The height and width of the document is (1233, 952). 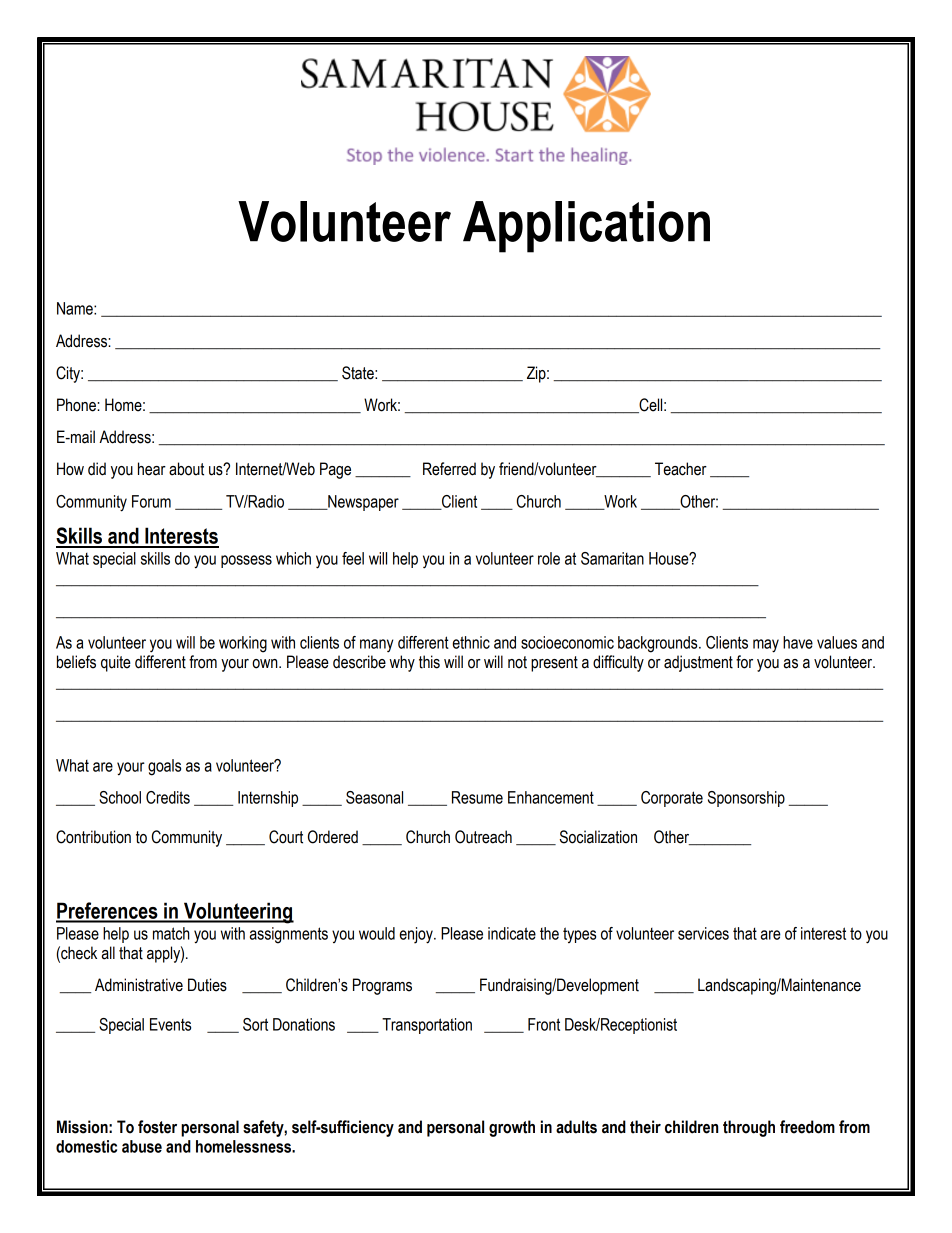 I want to click on Application, so click(x=586, y=227).
